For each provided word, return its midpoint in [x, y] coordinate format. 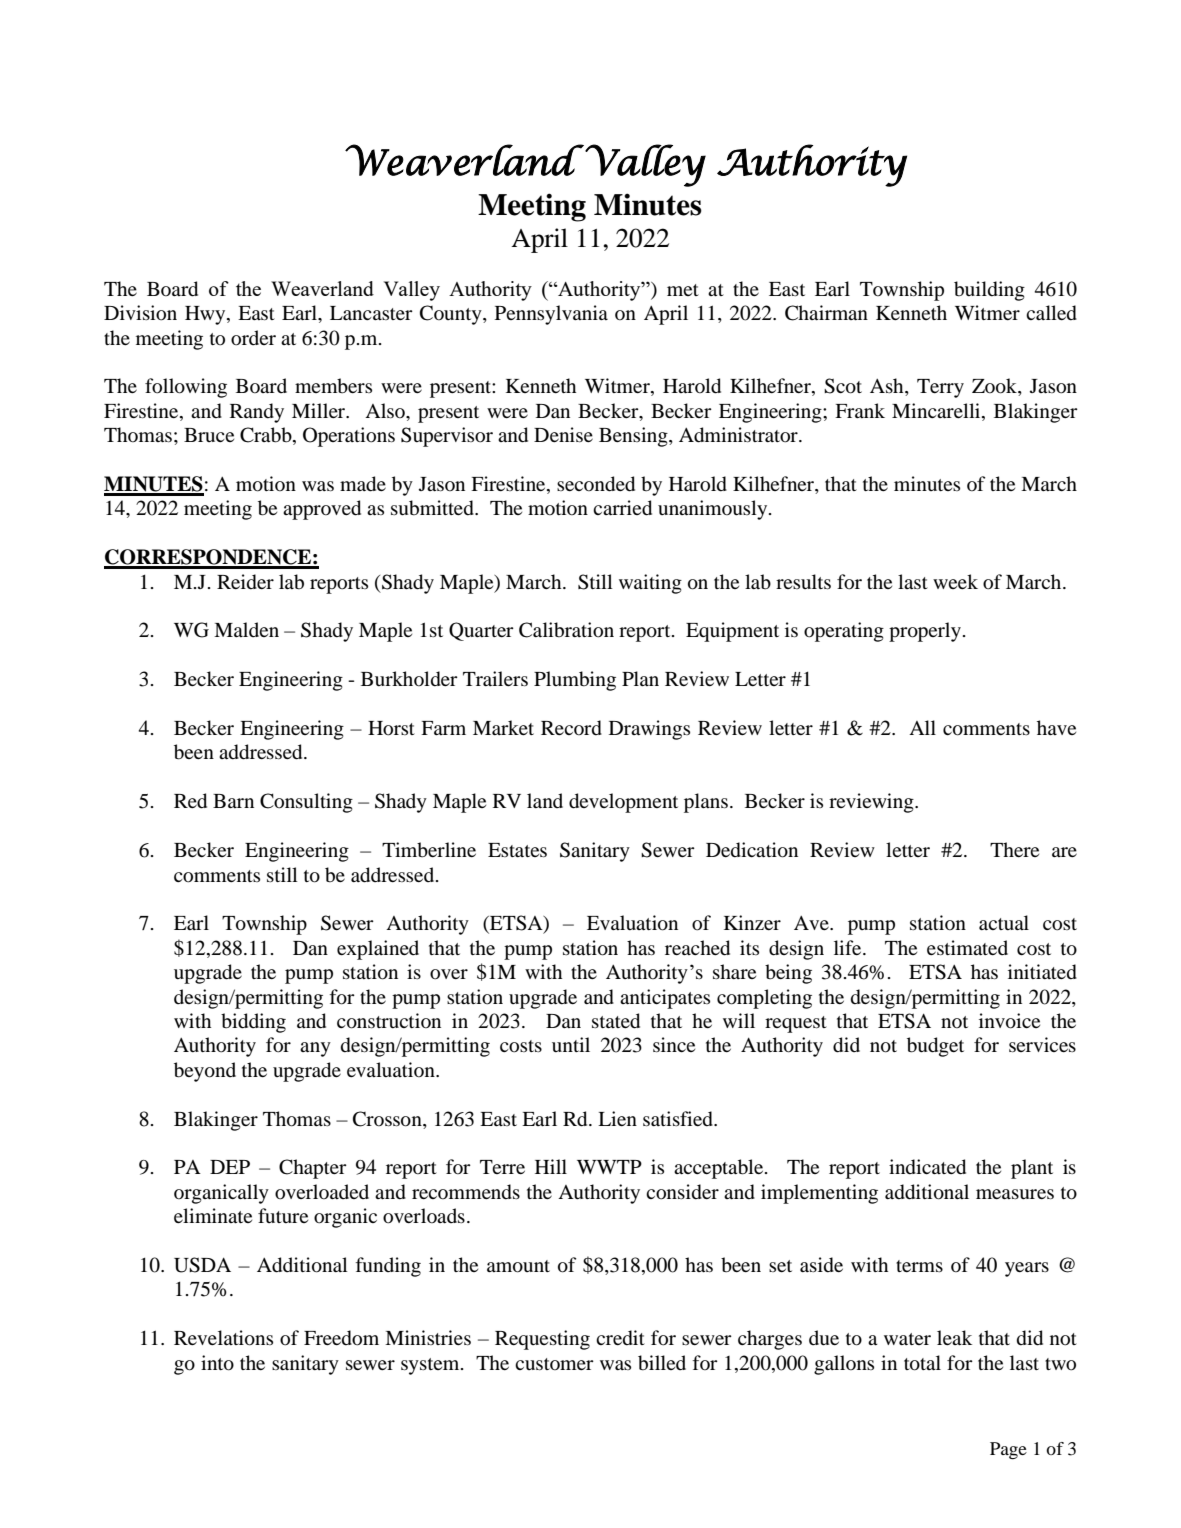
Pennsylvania [551, 315]
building [989, 291]
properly [925, 632]
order [253, 338]
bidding [253, 1023]
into [217, 1363]
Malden [246, 629]
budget [935, 1047]
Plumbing [575, 681]
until [571, 1044]
